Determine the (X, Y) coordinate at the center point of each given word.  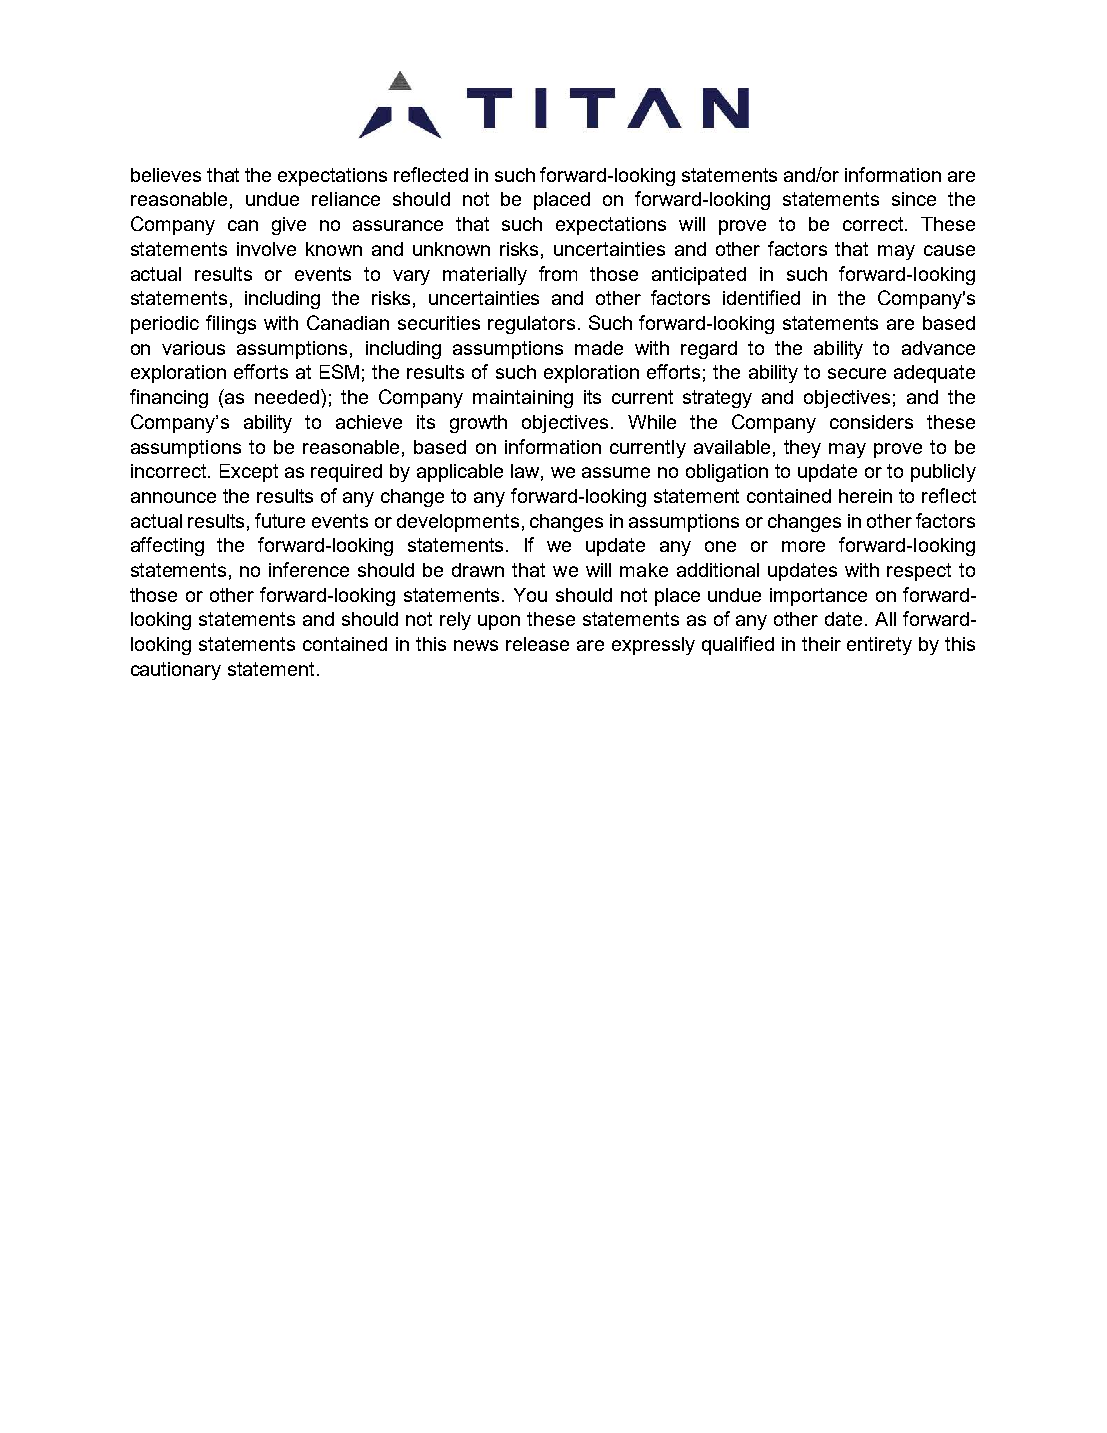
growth (478, 424)
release (537, 644)
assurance (398, 225)
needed (288, 396)
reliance (346, 199)
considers (871, 422)
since (914, 199)
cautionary (176, 671)
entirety (879, 646)
